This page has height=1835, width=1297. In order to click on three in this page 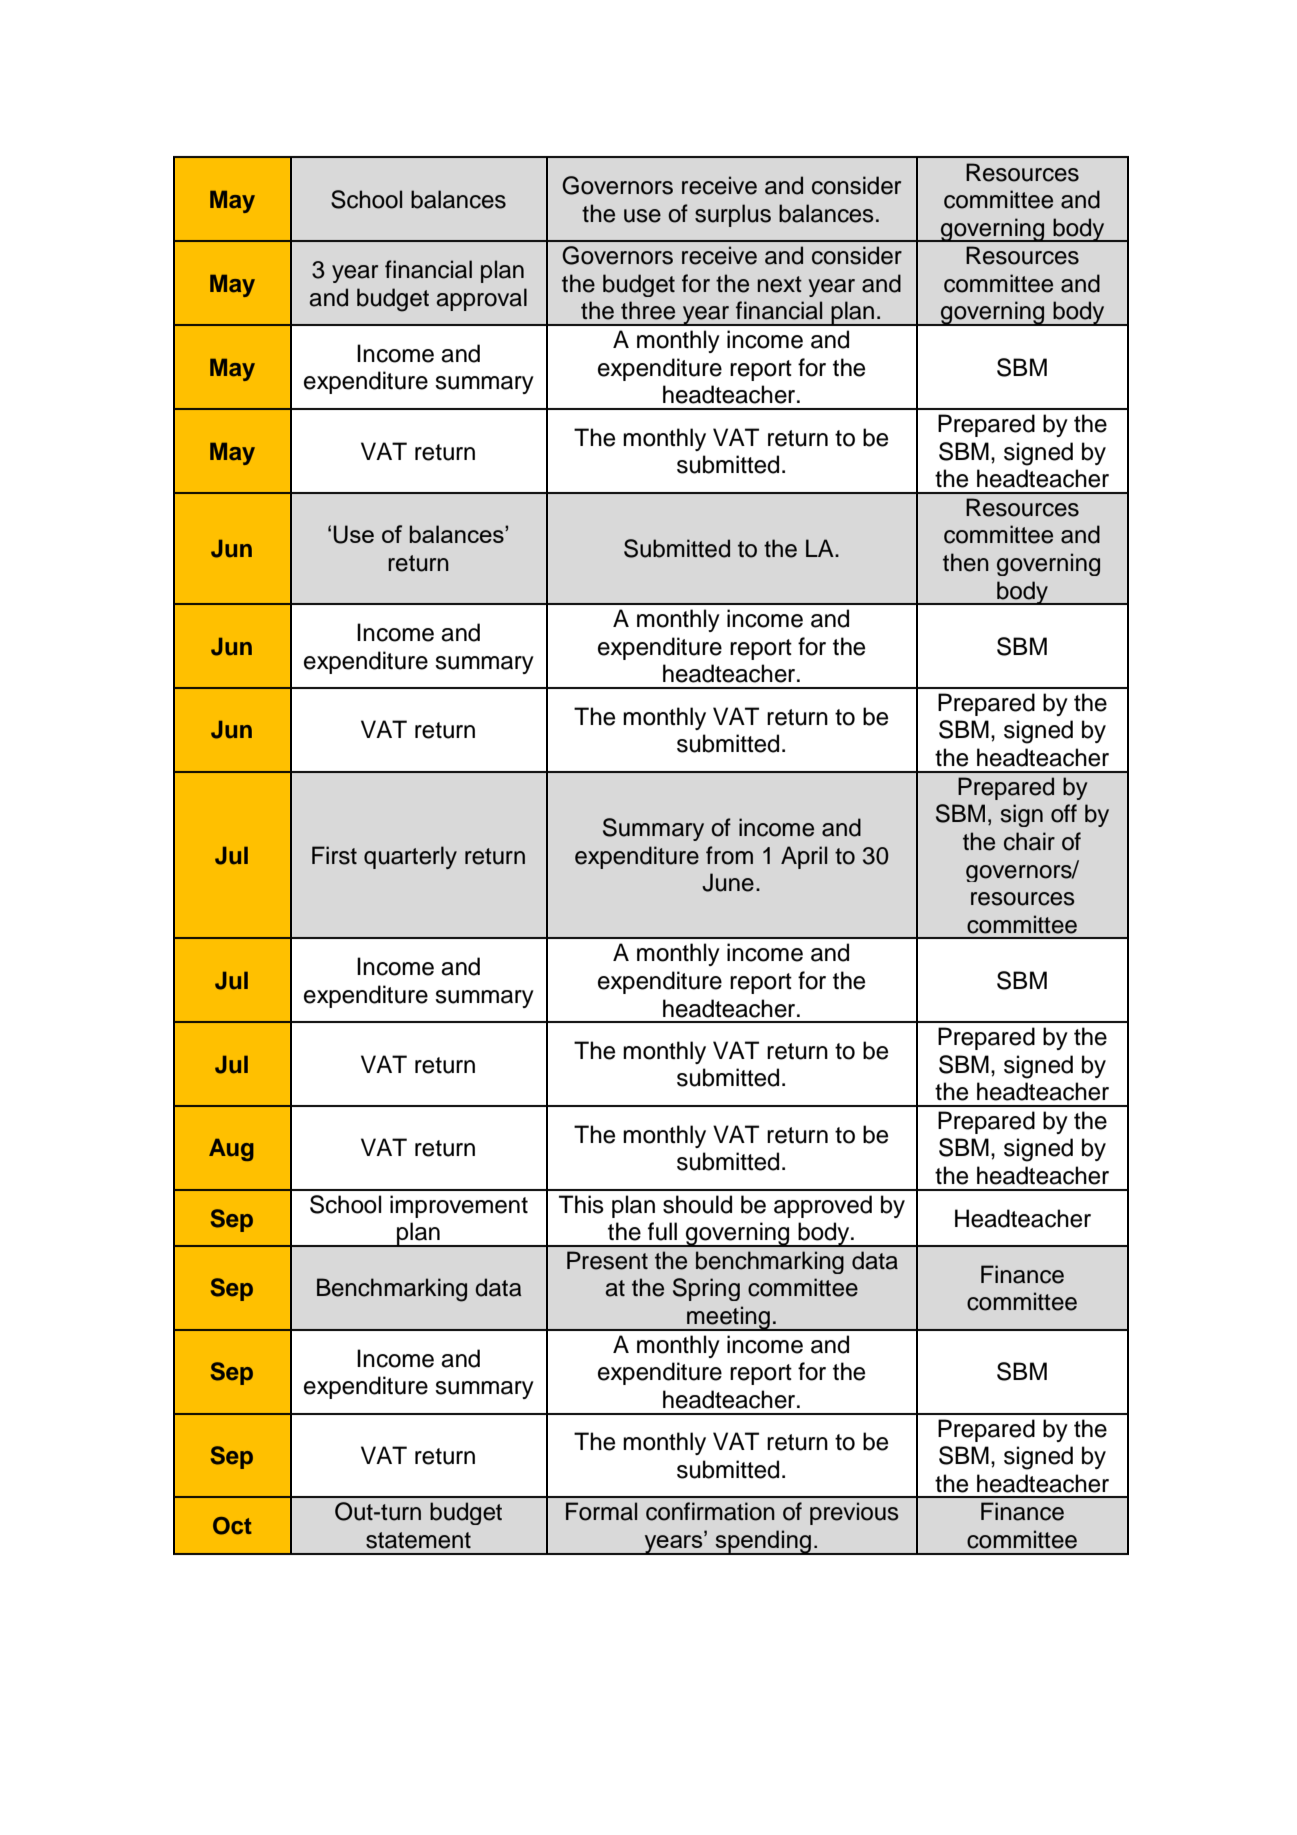, I will do `click(648, 310)`.
